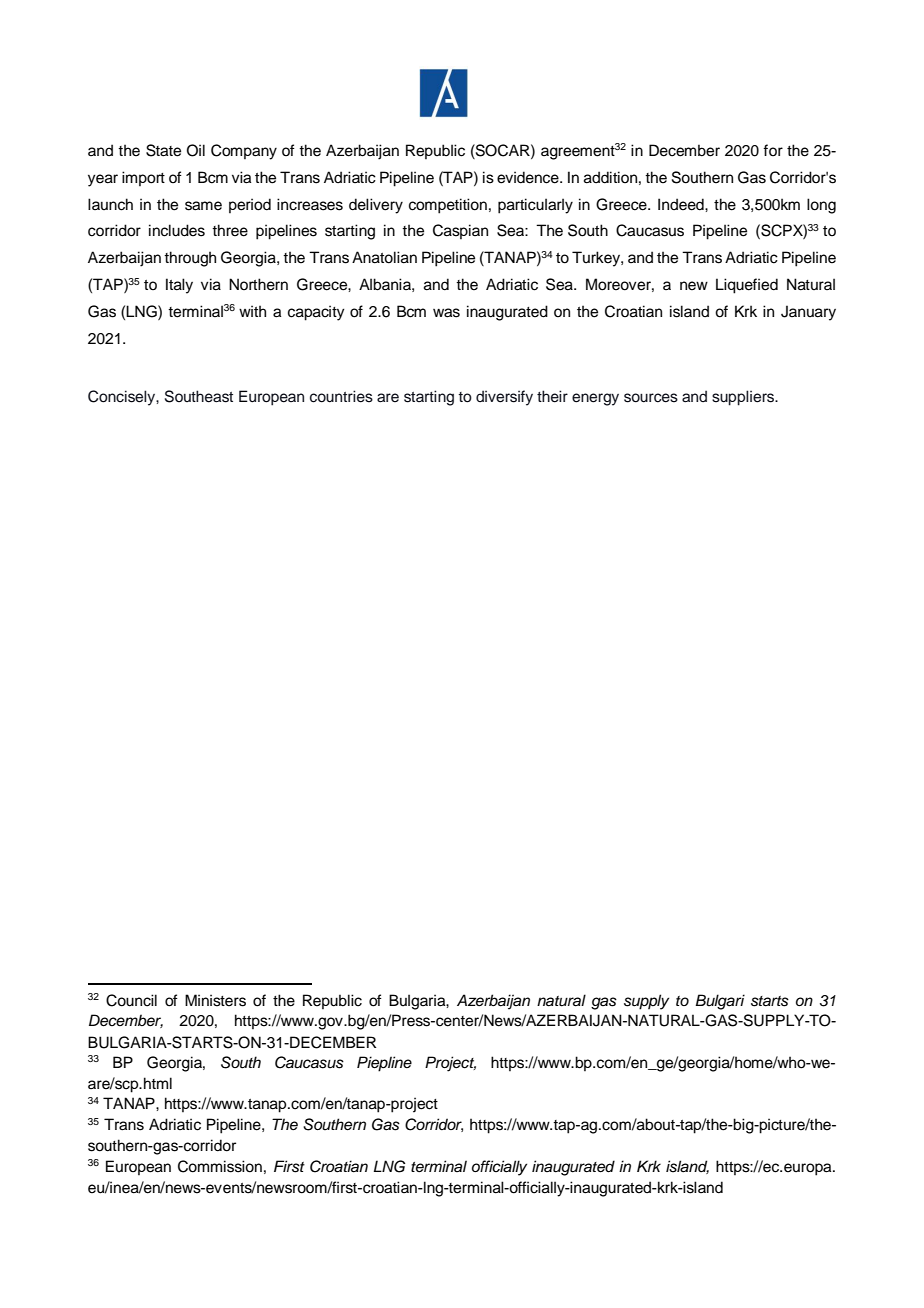  What do you see at coordinates (504, 398) in the screenshot?
I see `diversify` at bounding box center [504, 398].
